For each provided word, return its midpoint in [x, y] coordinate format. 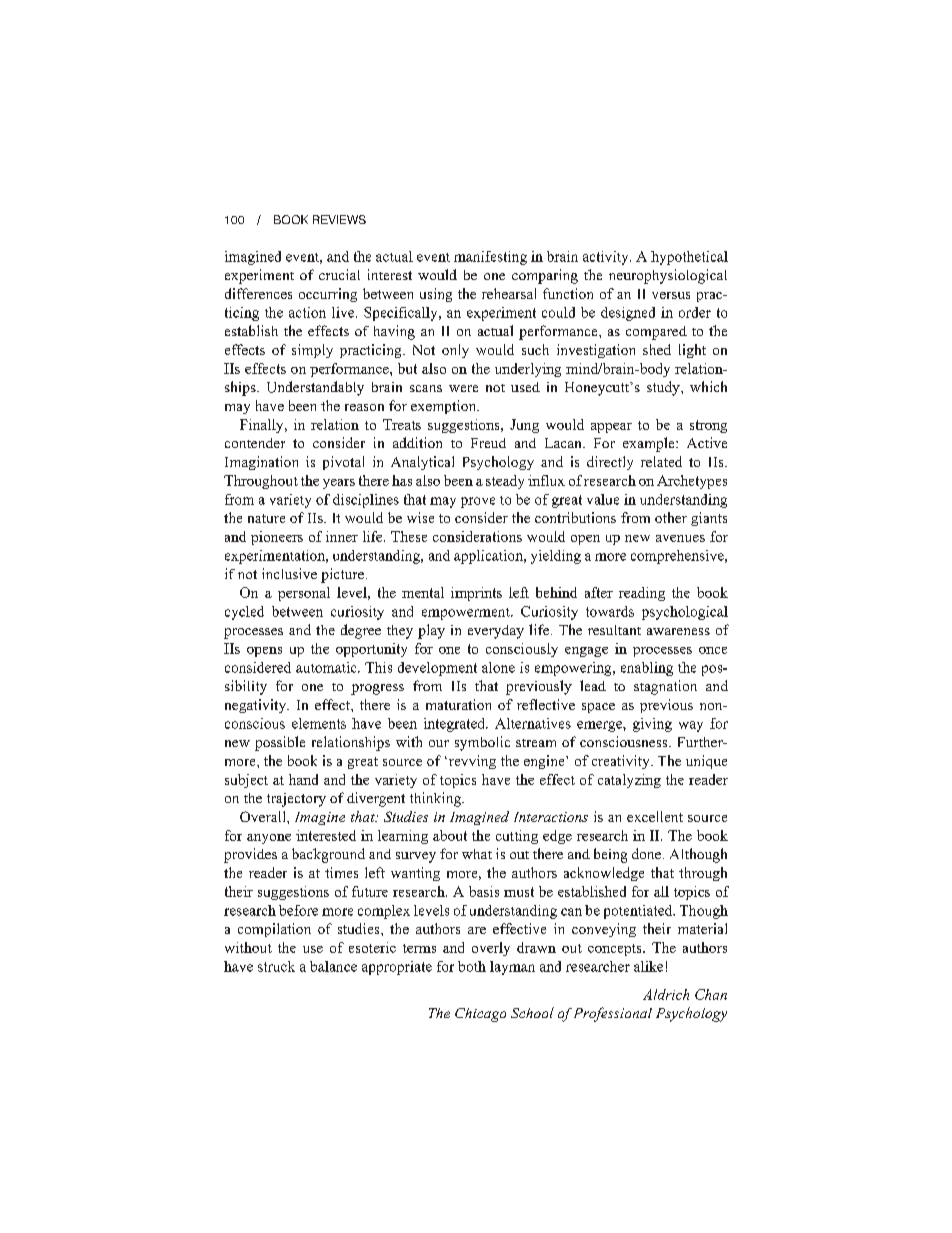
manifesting [490, 258]
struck [276, 966]
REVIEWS [339, 219]
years [339, 484]
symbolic [482, 743]
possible [280, 743]
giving [652, 725]
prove [478, 502]
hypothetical [689, 258]
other [671, 517]
